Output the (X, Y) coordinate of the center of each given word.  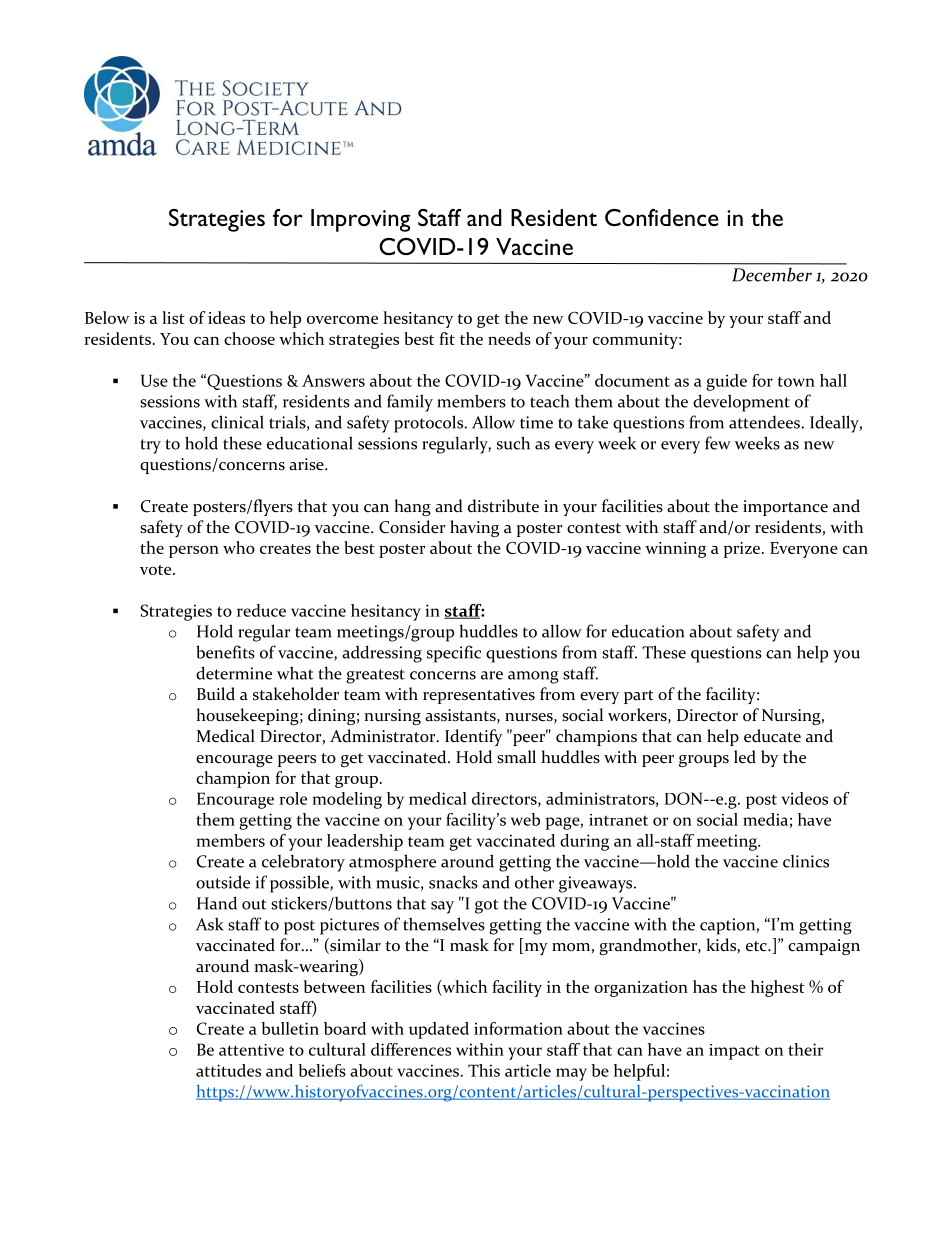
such (513, 443)
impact (734, 1052)
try (150, 446)
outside (223, 882)
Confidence (662, 217)
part (639, 697)
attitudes (228, 1070)
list (173, 317)
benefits (225, 652)
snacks (453, 882)
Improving (361, 220)
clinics (806, 861)
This (484, 1070)
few (718, 443)
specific (454, 654)
